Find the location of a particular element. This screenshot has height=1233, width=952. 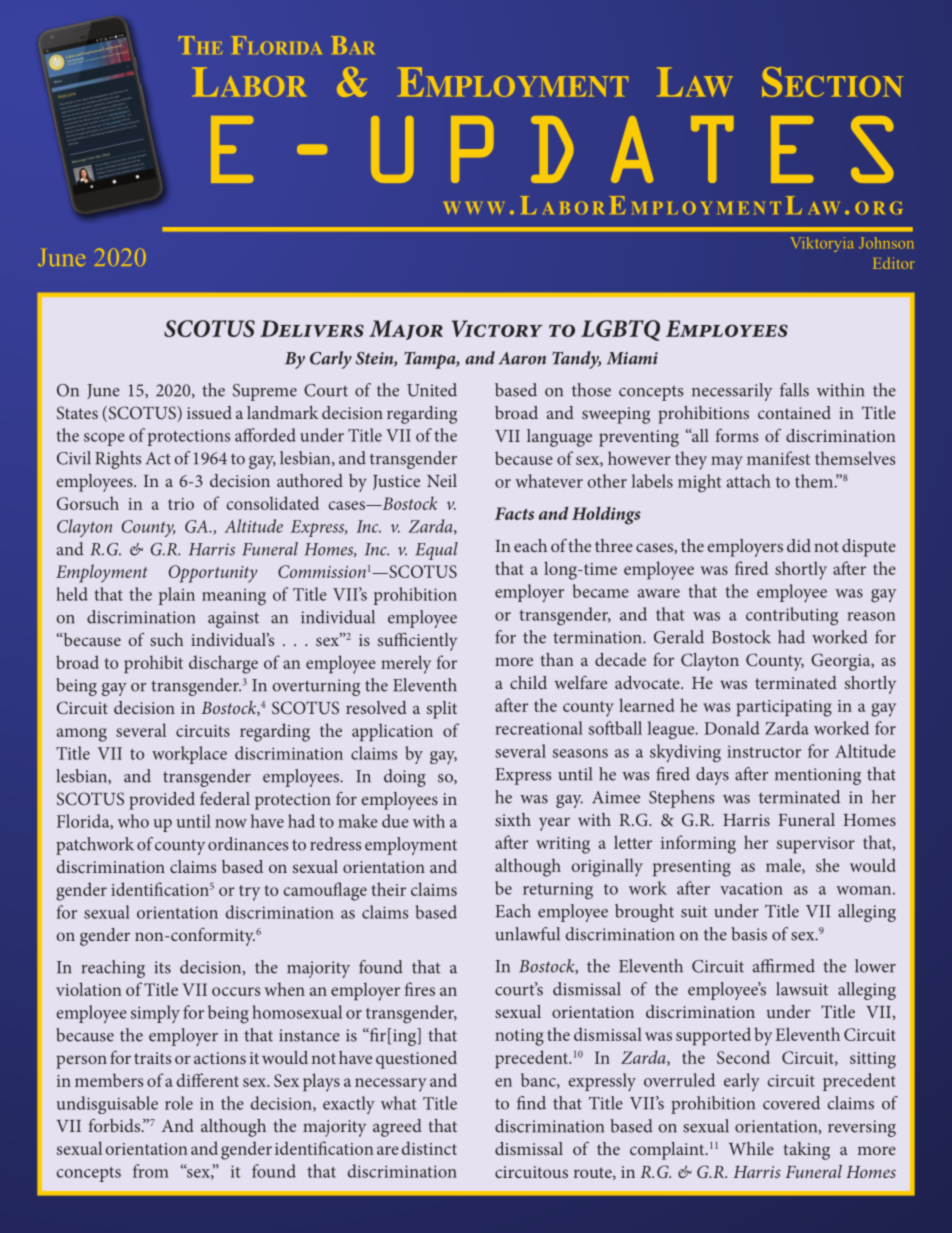

from is located at coordinates (151, 1171).
